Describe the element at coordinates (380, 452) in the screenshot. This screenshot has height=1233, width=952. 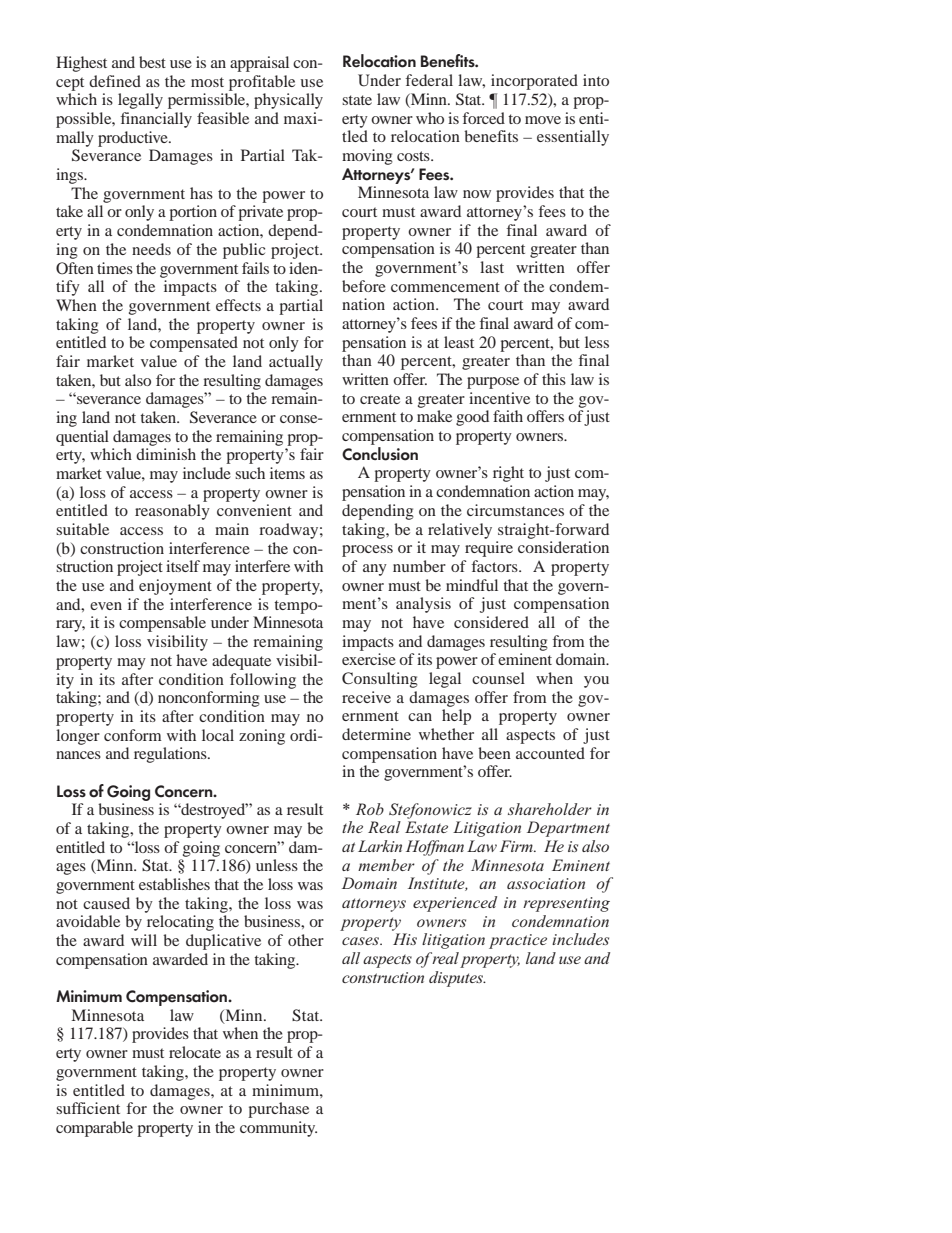
I see `Conclusion` at that location.
